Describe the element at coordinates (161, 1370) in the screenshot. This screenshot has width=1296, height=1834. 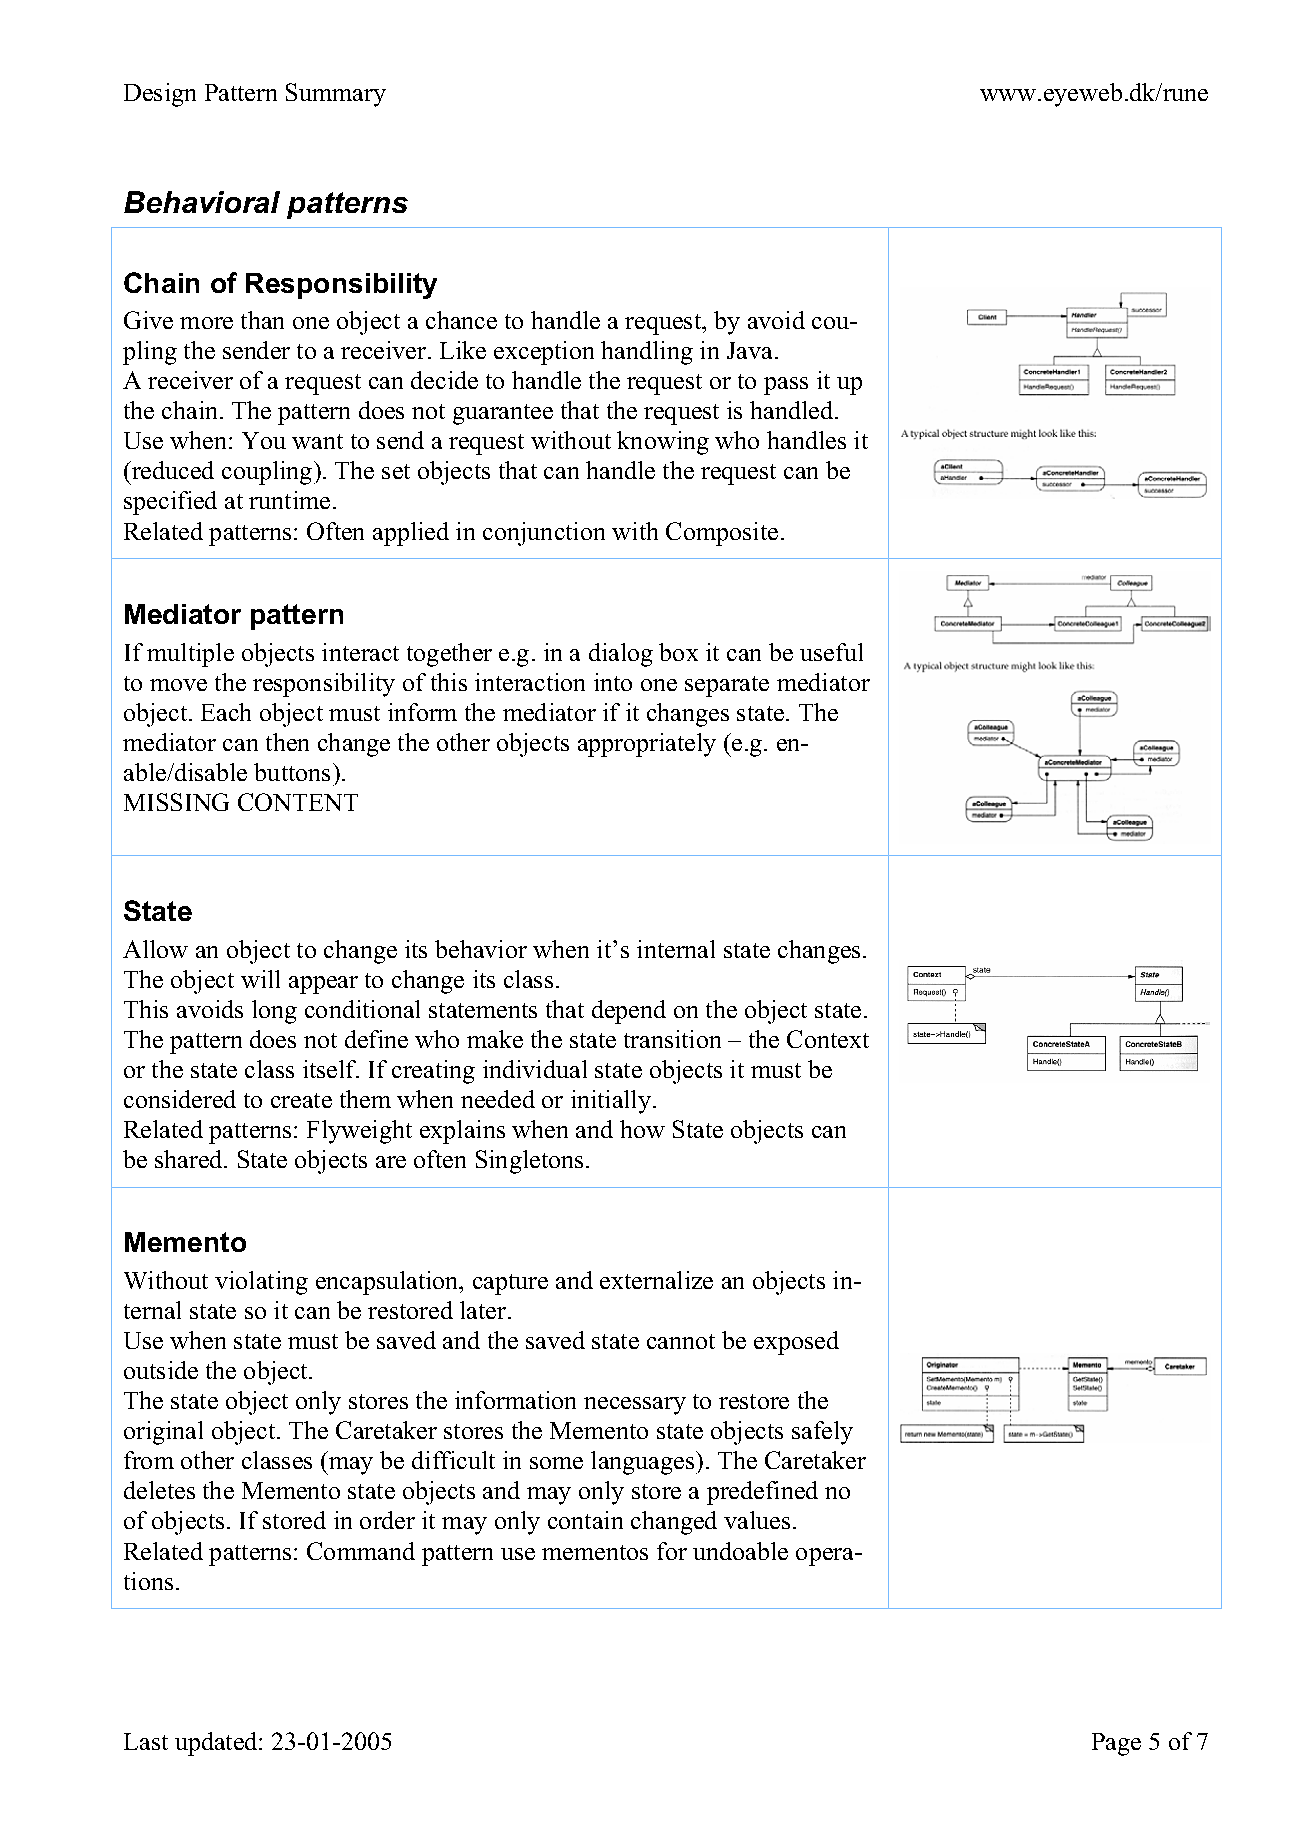
I see `outside` at that location.
